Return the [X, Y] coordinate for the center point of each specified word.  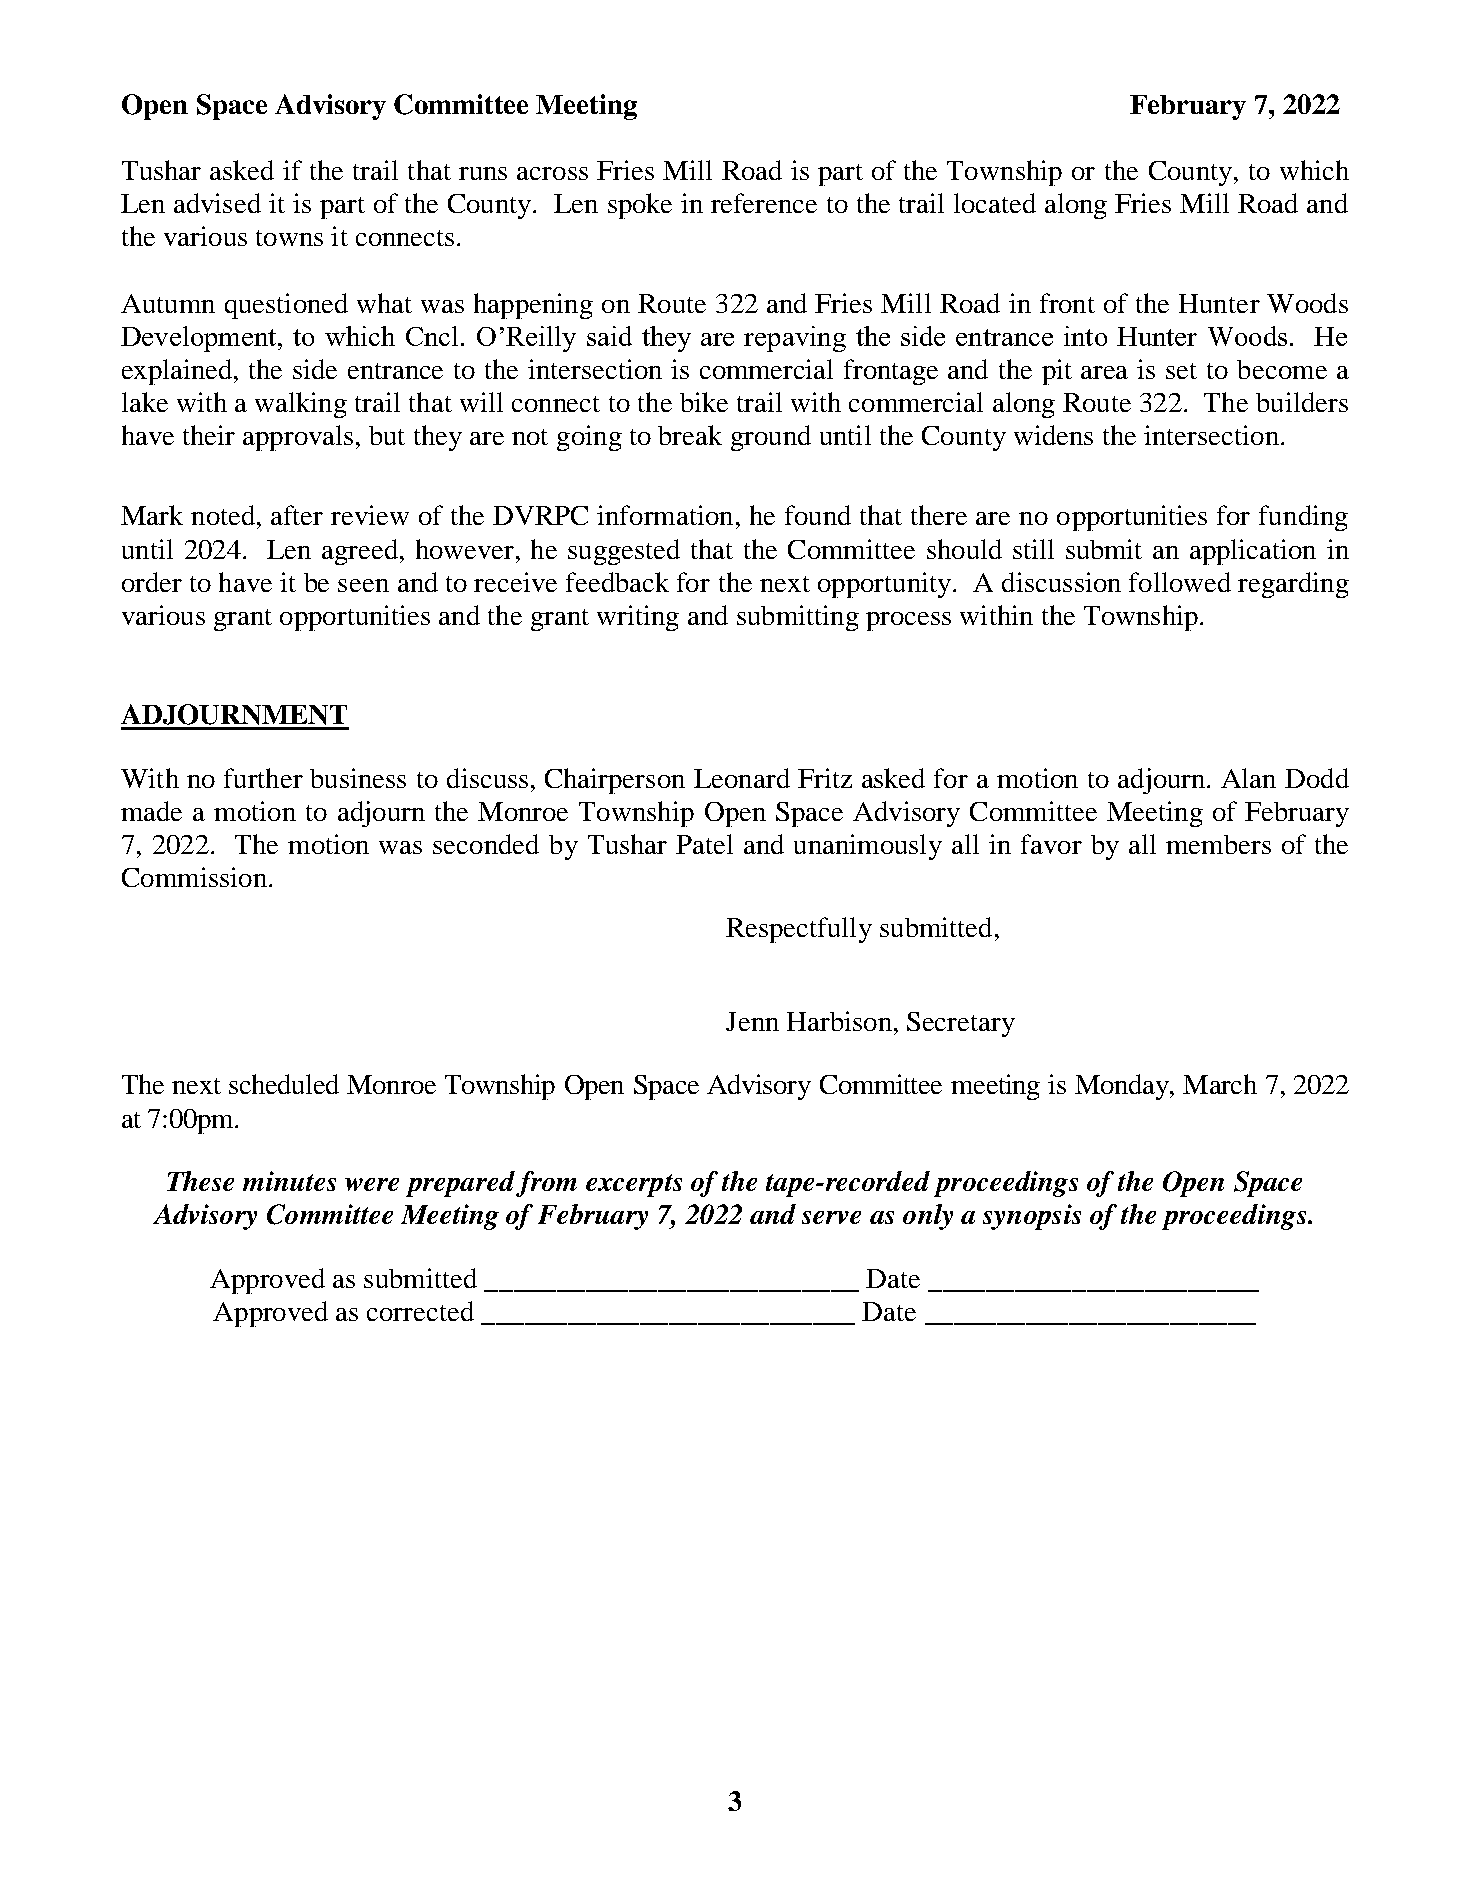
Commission [194, 877]
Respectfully [799, 930]
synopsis [1032, 1217]
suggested [624, 552]
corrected [420, 1311]
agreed [360, 552]
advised [217, 203]
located [995, 203]
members [1218, 844]
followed [1180, 582]
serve [831, 1217]
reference [764, 203]
